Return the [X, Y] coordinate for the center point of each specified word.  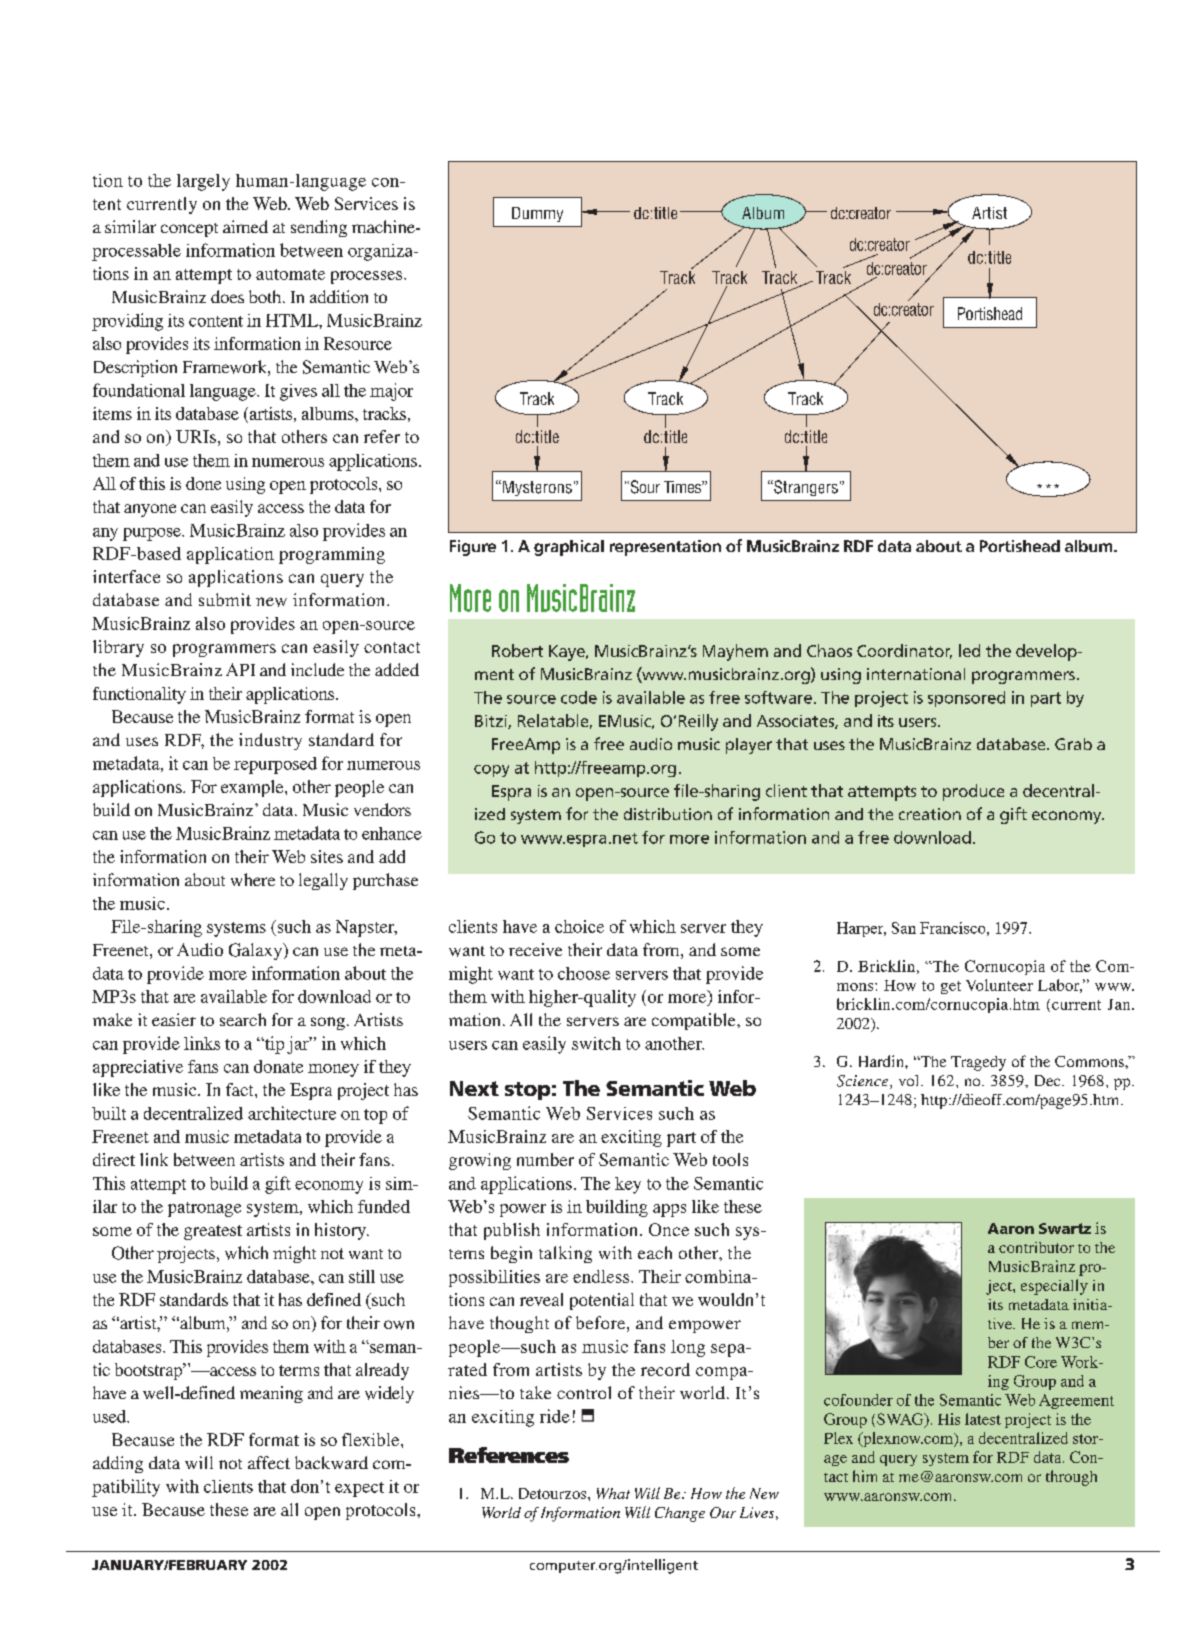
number [545, 1159]
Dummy [537, 214]
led [969, 650]
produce [973, 792]
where [253, 879]
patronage [204, 1209]
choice [579, 926]
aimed [245, 226]
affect [269, 1462]
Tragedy [978, 1063]
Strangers [805, 488]
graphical [569, 548]
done [203, 483]
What [613, 1493]
